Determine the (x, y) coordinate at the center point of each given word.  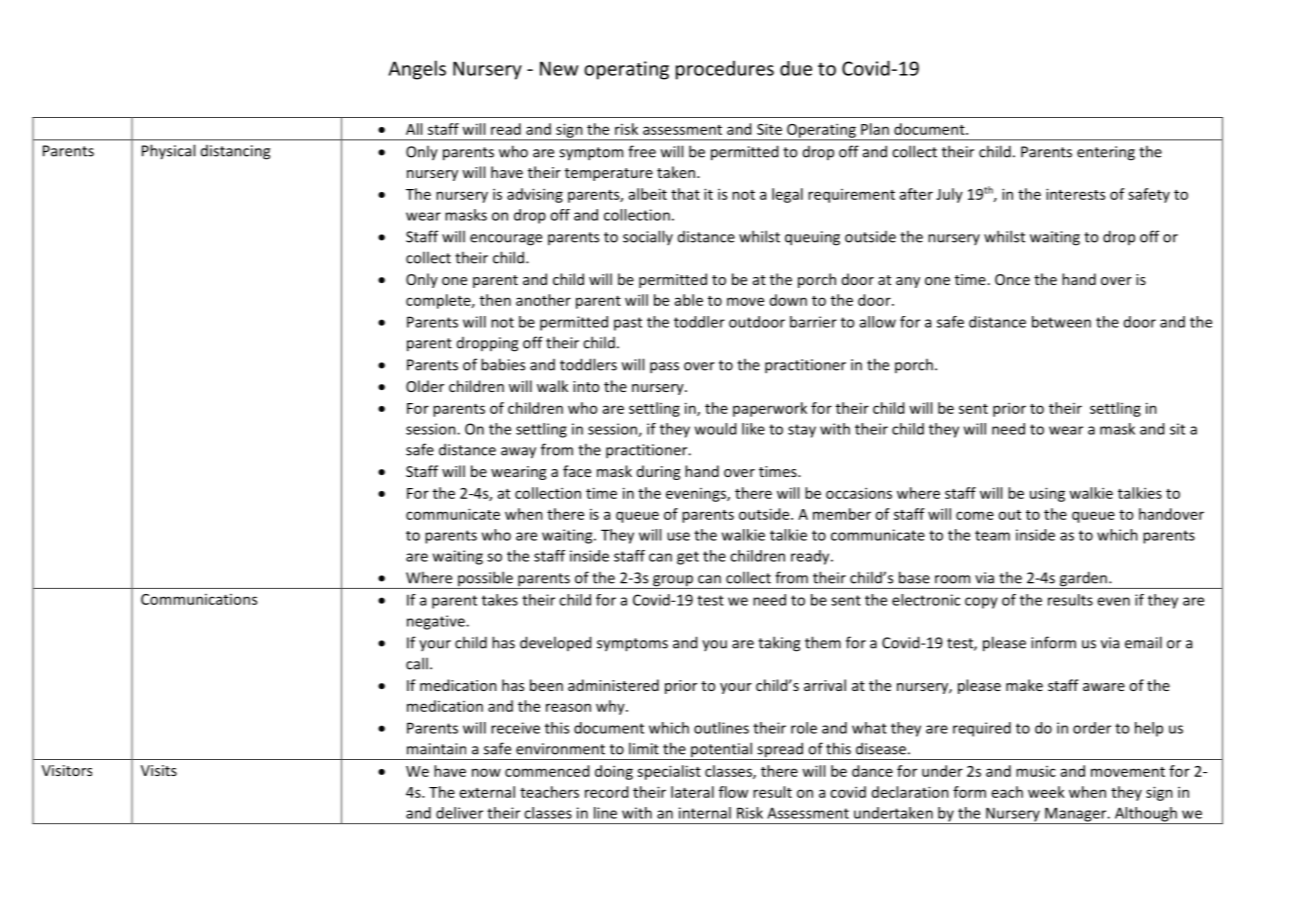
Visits (159, 770)
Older (425, 386)
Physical (168, 152)
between (1061, 322)
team (992, 535)
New (559, 68)
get (688, 558)
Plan (875, 129)
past (628, 324)
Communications (199, 599)
